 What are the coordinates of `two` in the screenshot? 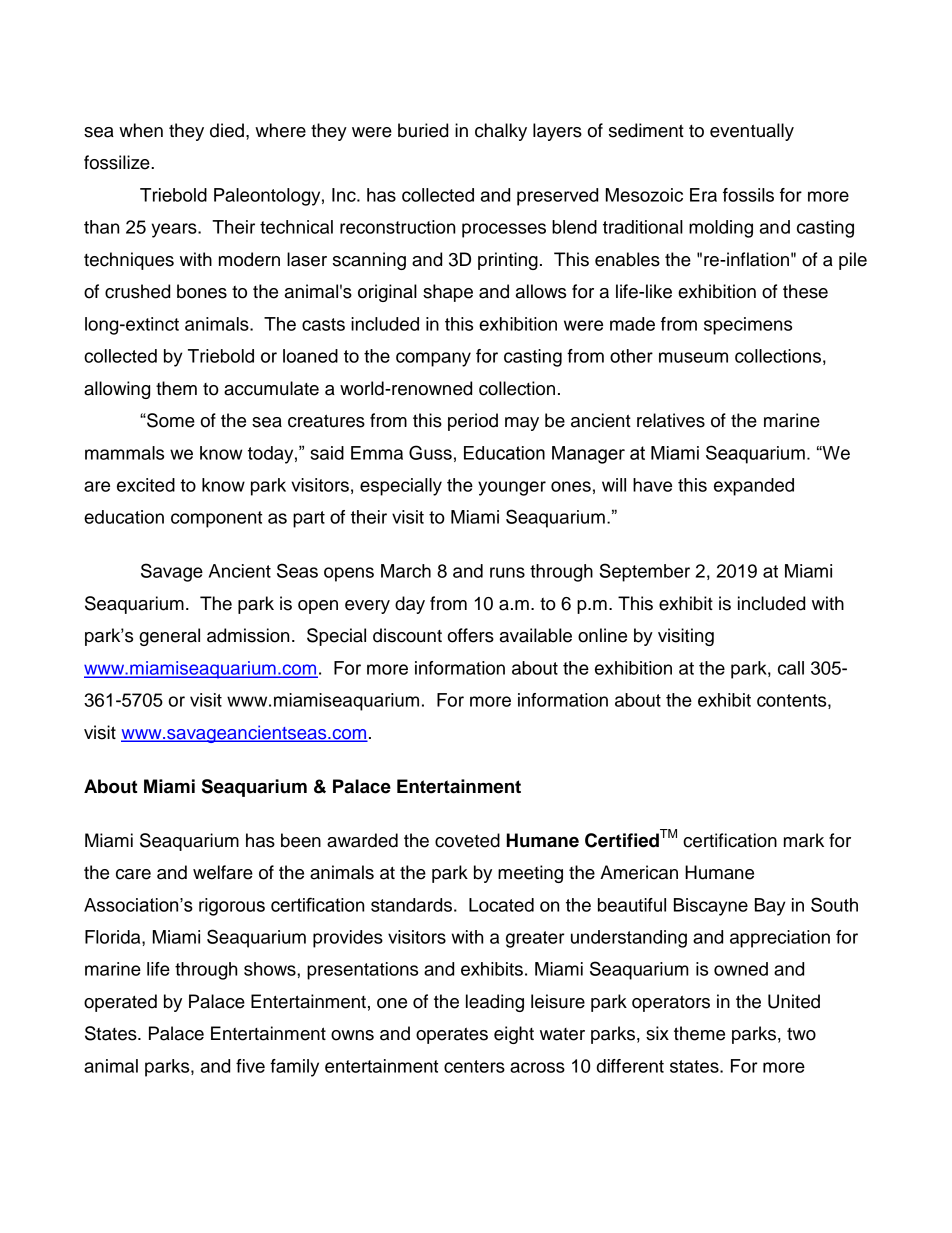 It's located at (801, 1034).
